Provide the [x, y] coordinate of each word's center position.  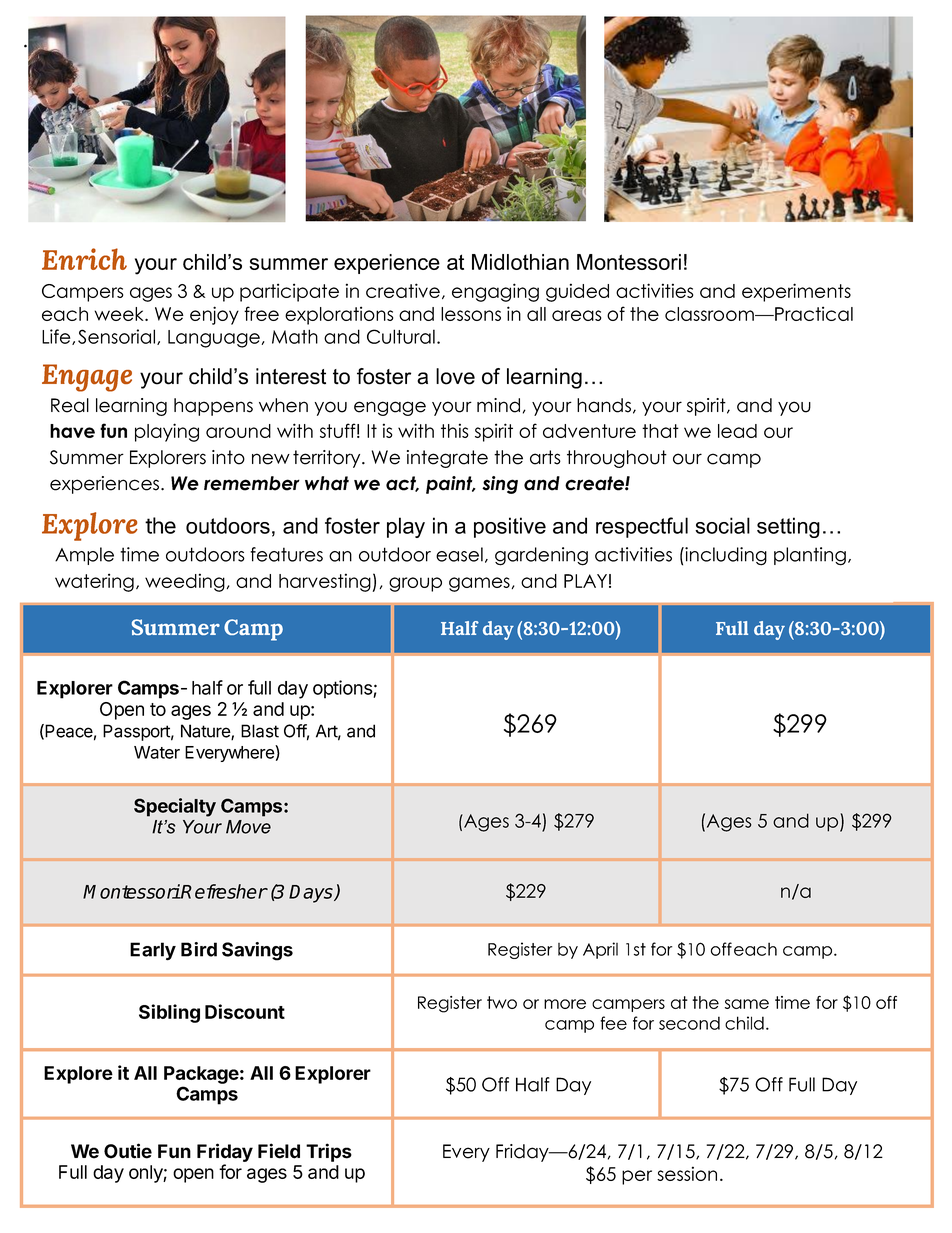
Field [279, 1151]
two [502, 1002]
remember [252, 483]
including [725, 556]
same [747, 1004]
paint [450, 485]
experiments [796, 292]
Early [153, 951]
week [120, 314]
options [343, 689]
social [722, 525]
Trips [329, 1152]
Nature [206, 732]
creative [403, 290]
